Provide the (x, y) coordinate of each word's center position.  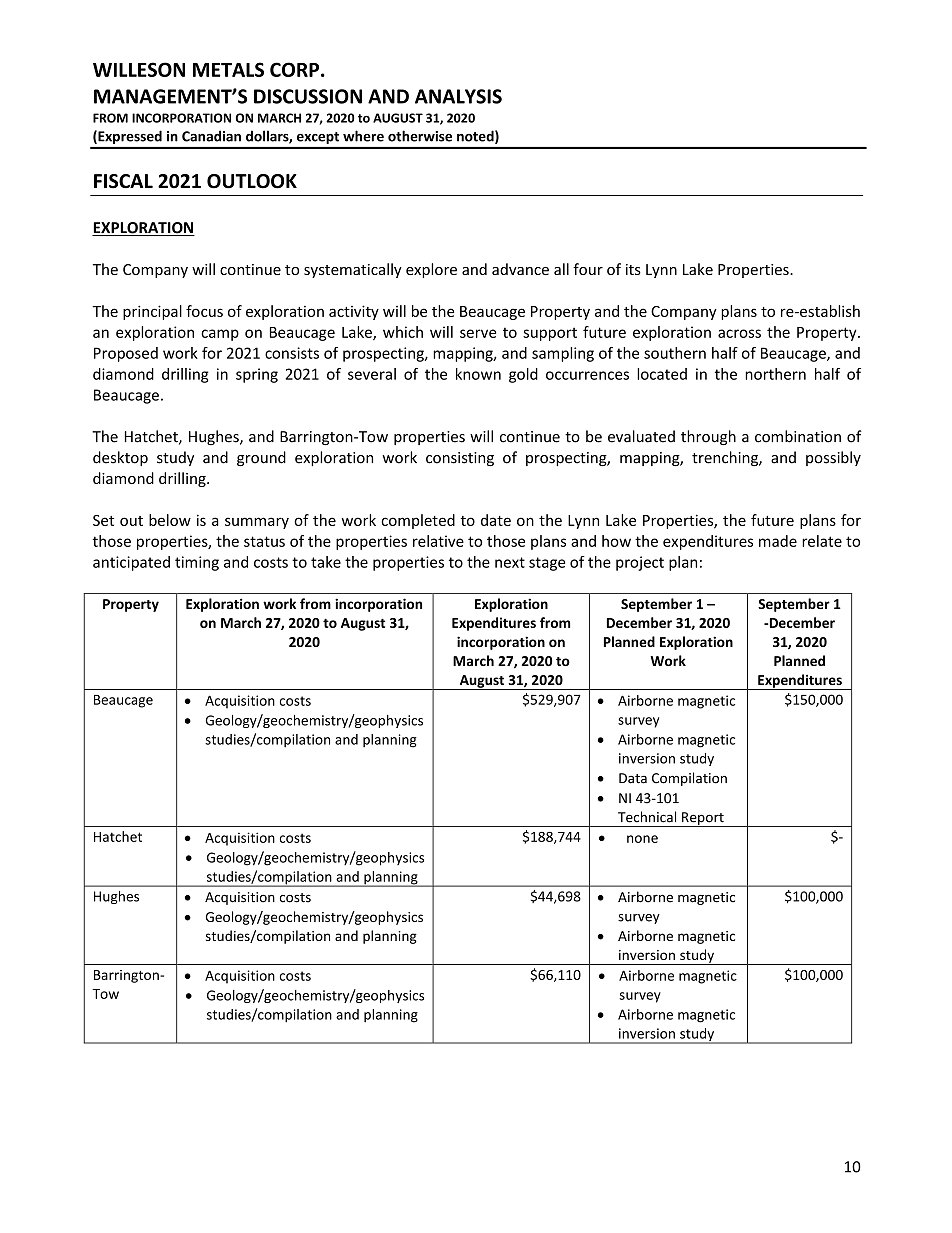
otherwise (420, 136)
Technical (647, 817)
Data (633, 778)
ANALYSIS (458, 96)
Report (703, 819)
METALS (228, 69)
